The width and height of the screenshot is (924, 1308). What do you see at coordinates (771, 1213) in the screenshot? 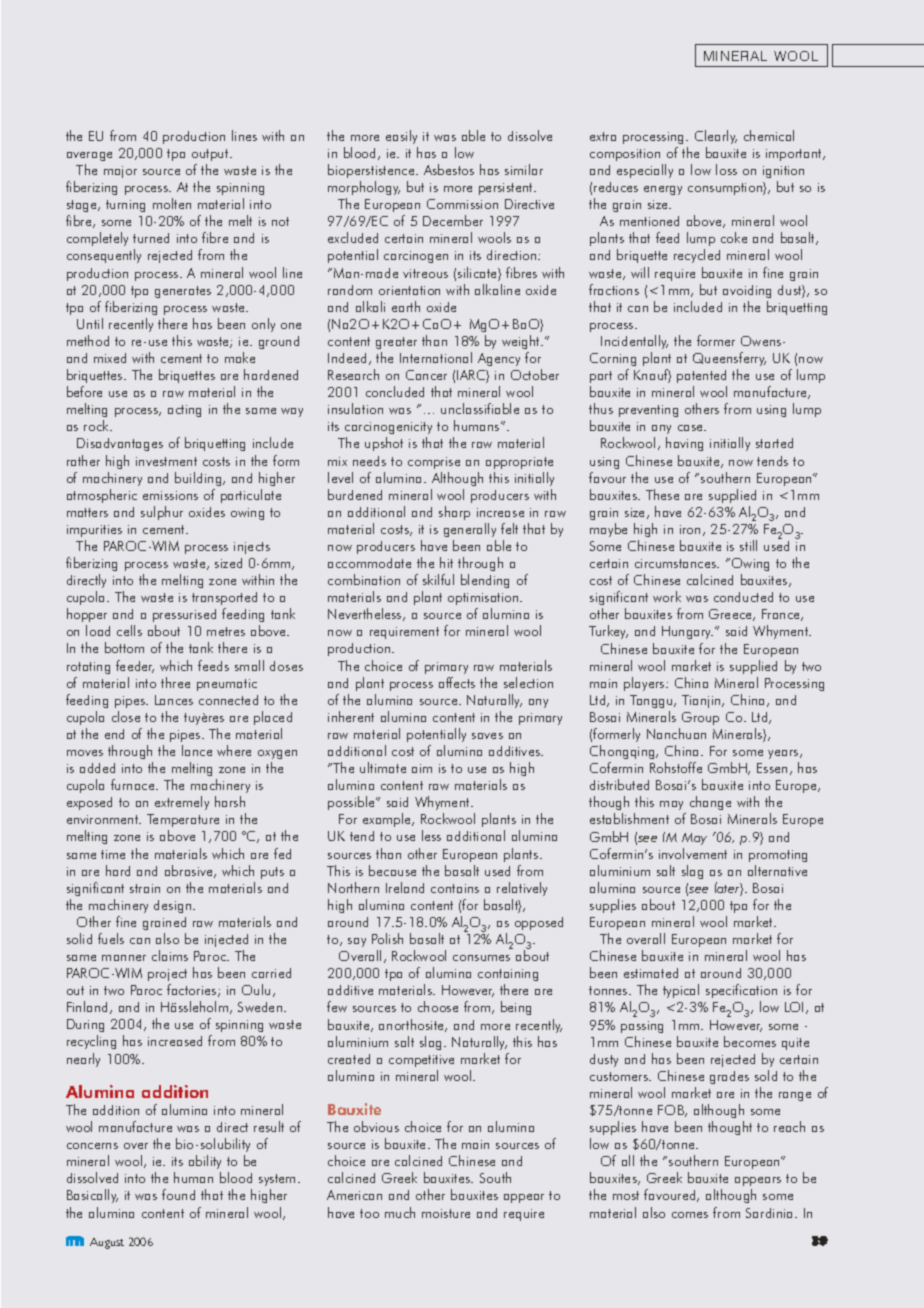
I see `Sardinia` at bounding box center [771, 1213].
